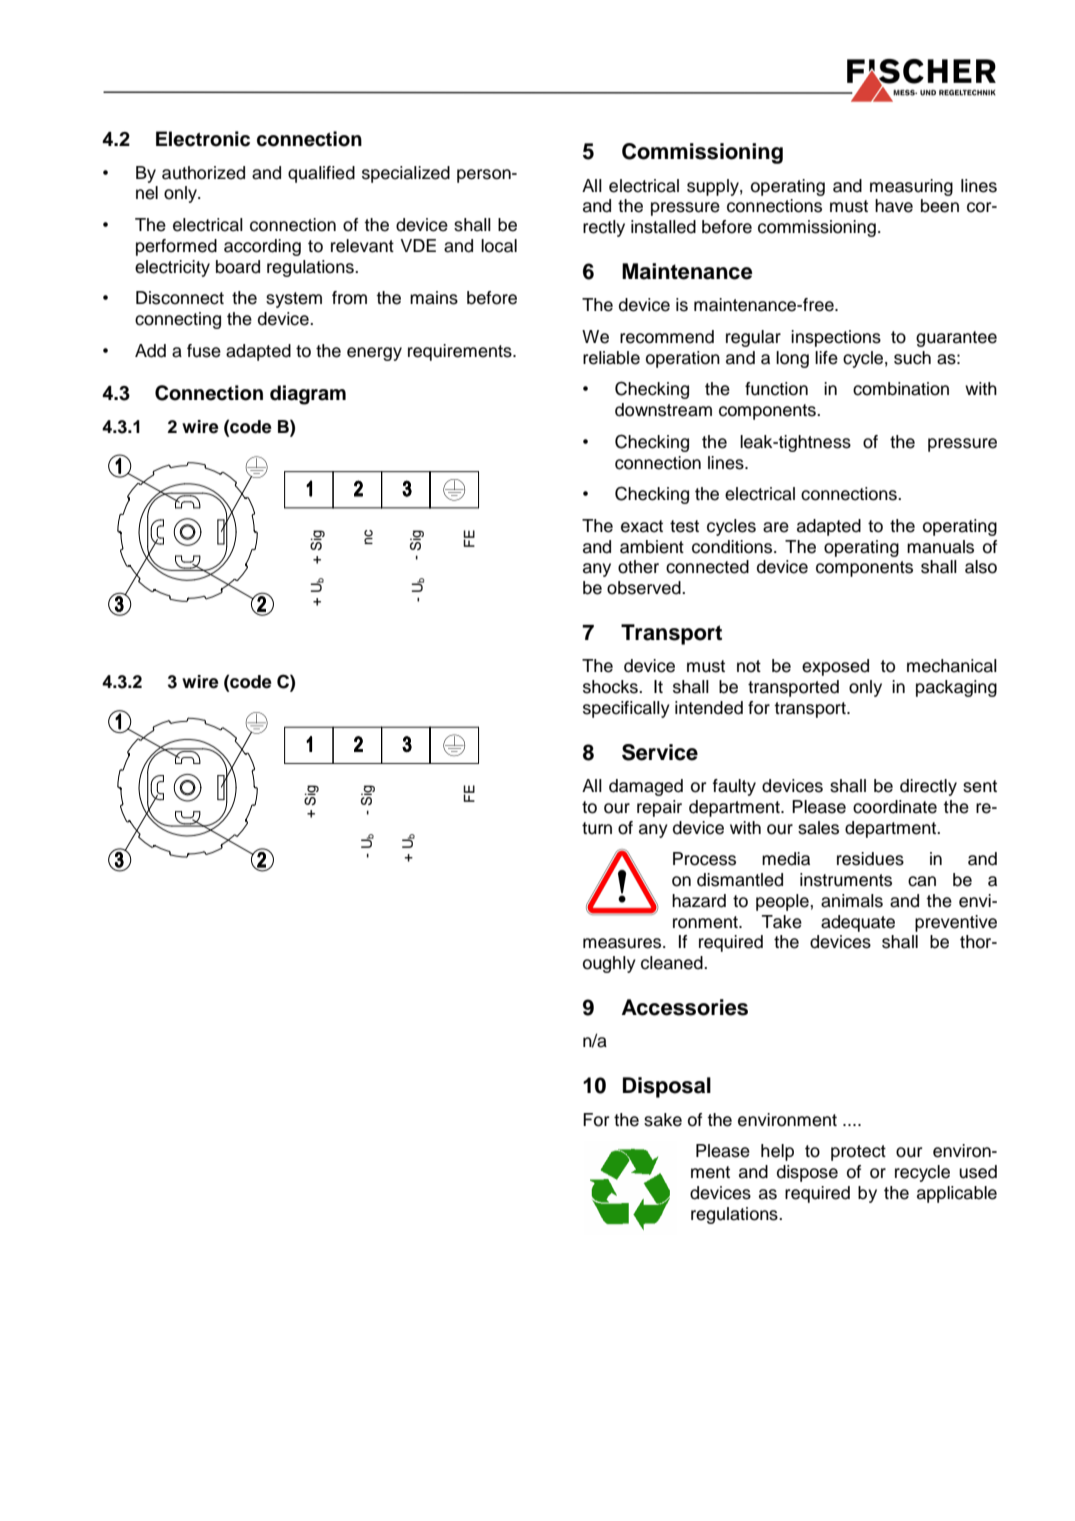 This screenshot has width=1075, height=1521. What do you see at coordinates (663, 1120) in the screenshot?
I see `sake` at bounding box center [663, 1120].
